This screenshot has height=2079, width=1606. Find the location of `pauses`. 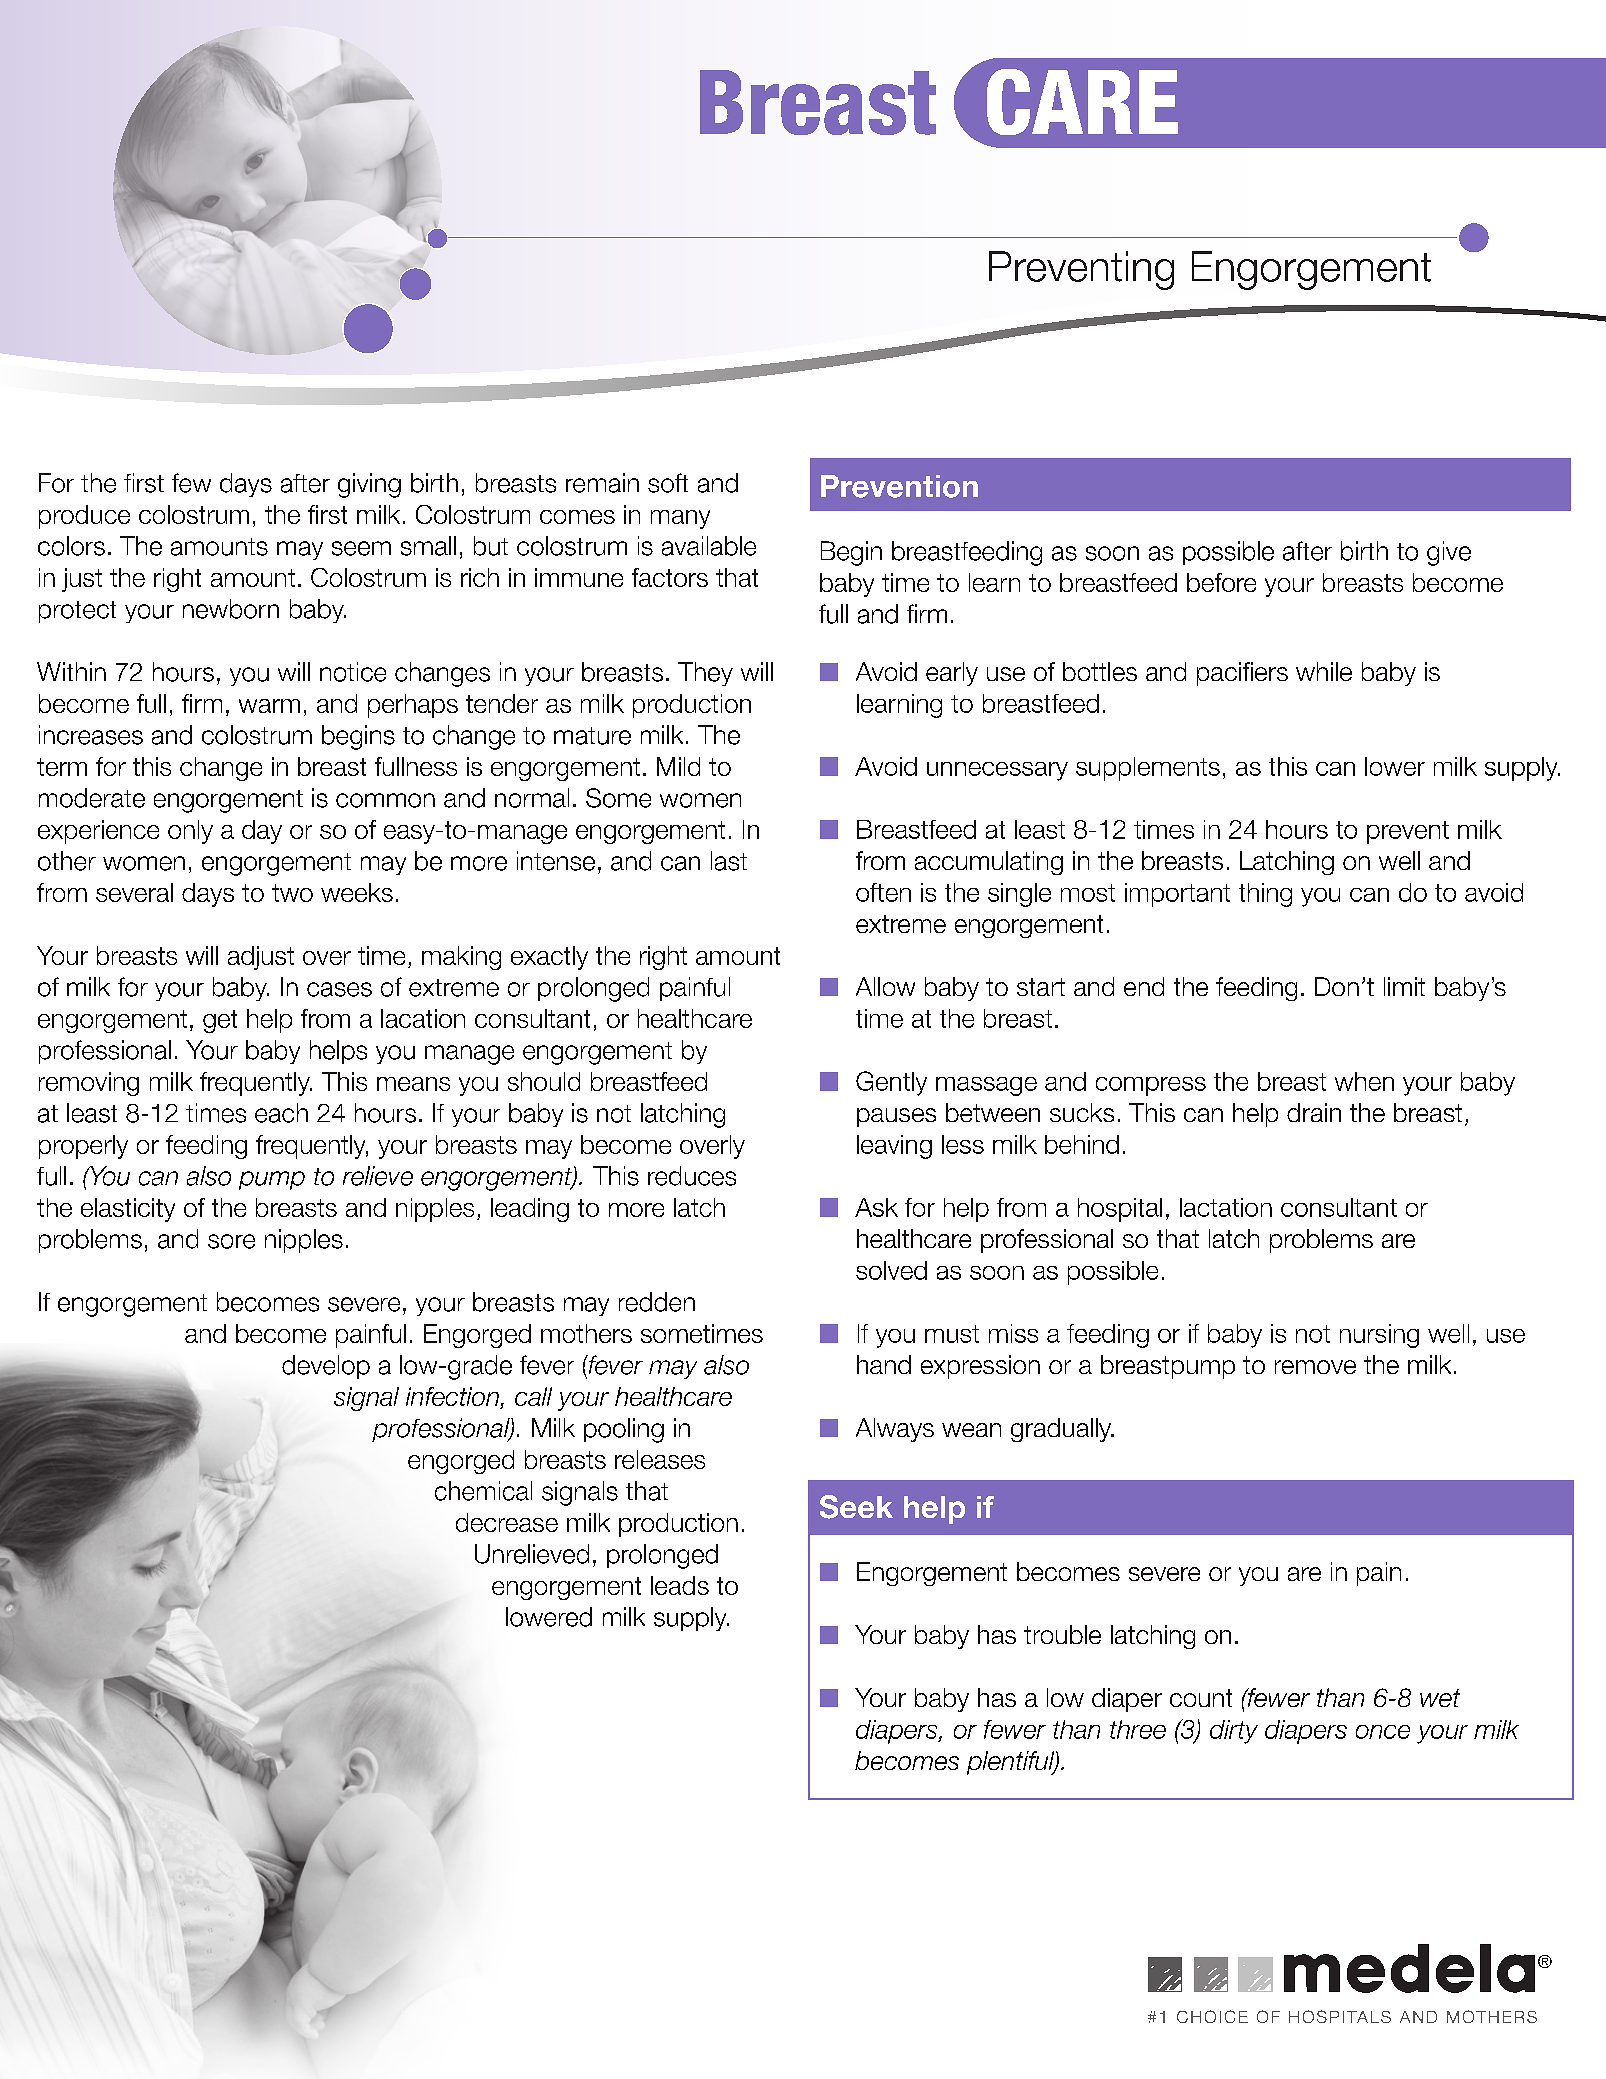

pauses is located at coordinates (896, 1117).
